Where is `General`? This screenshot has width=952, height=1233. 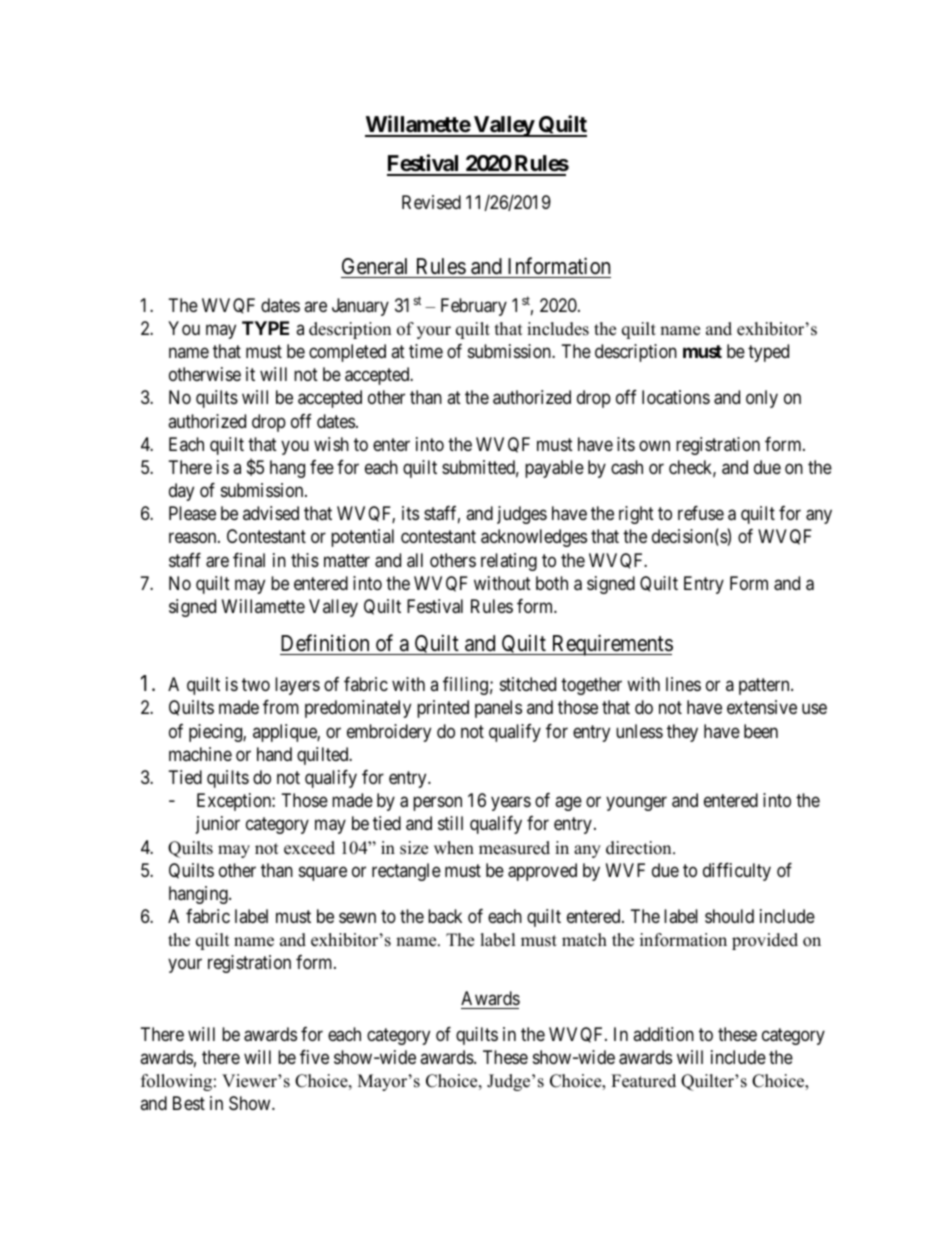
General is located at coordinates (376, 268).
